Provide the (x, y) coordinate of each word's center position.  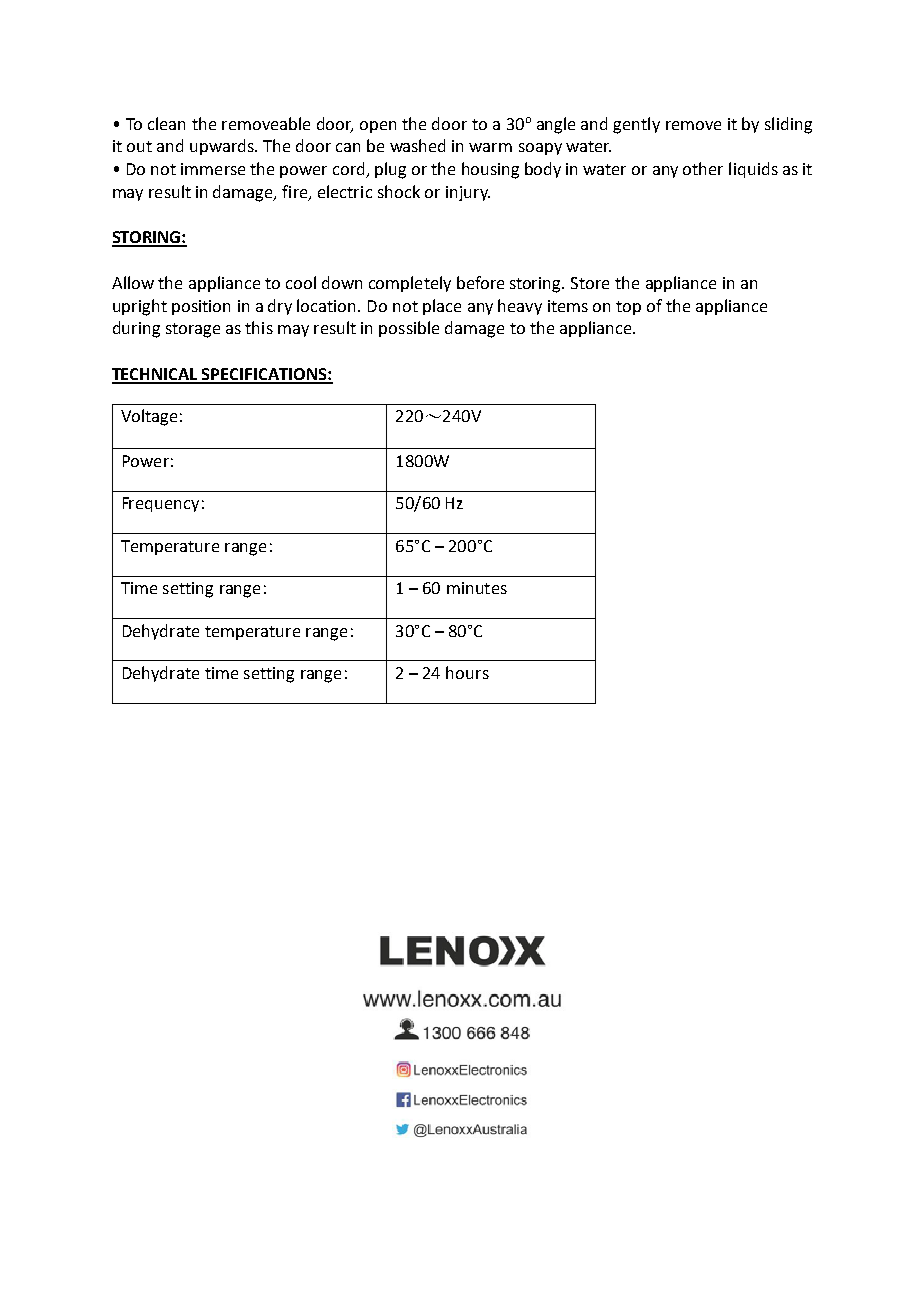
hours (467, 672)
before (480, 282)
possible (409, 329)
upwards (223, 147)
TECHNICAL (156, 375)
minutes (477, 588)
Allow (133, 282)
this (259, 327)
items (568, 306)
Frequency (161, 504)
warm (490, 147)
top (628, 308)
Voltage (149, 417)
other (703, 168)
